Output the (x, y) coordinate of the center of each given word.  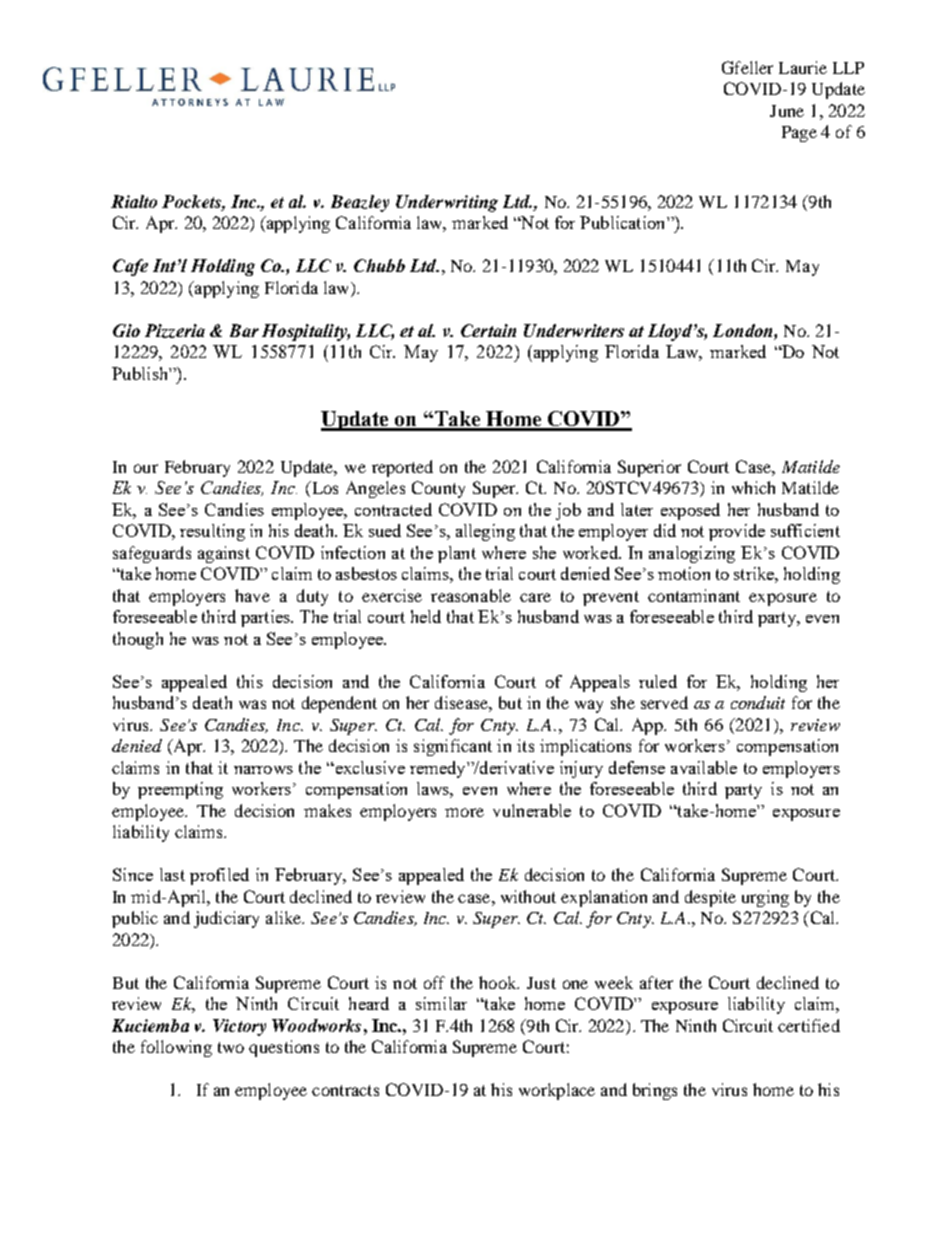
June (787, 111)
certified (809, 1025)
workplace (557, 1091)
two (231, 1047)
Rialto (134, 201)
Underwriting (447, 203)
